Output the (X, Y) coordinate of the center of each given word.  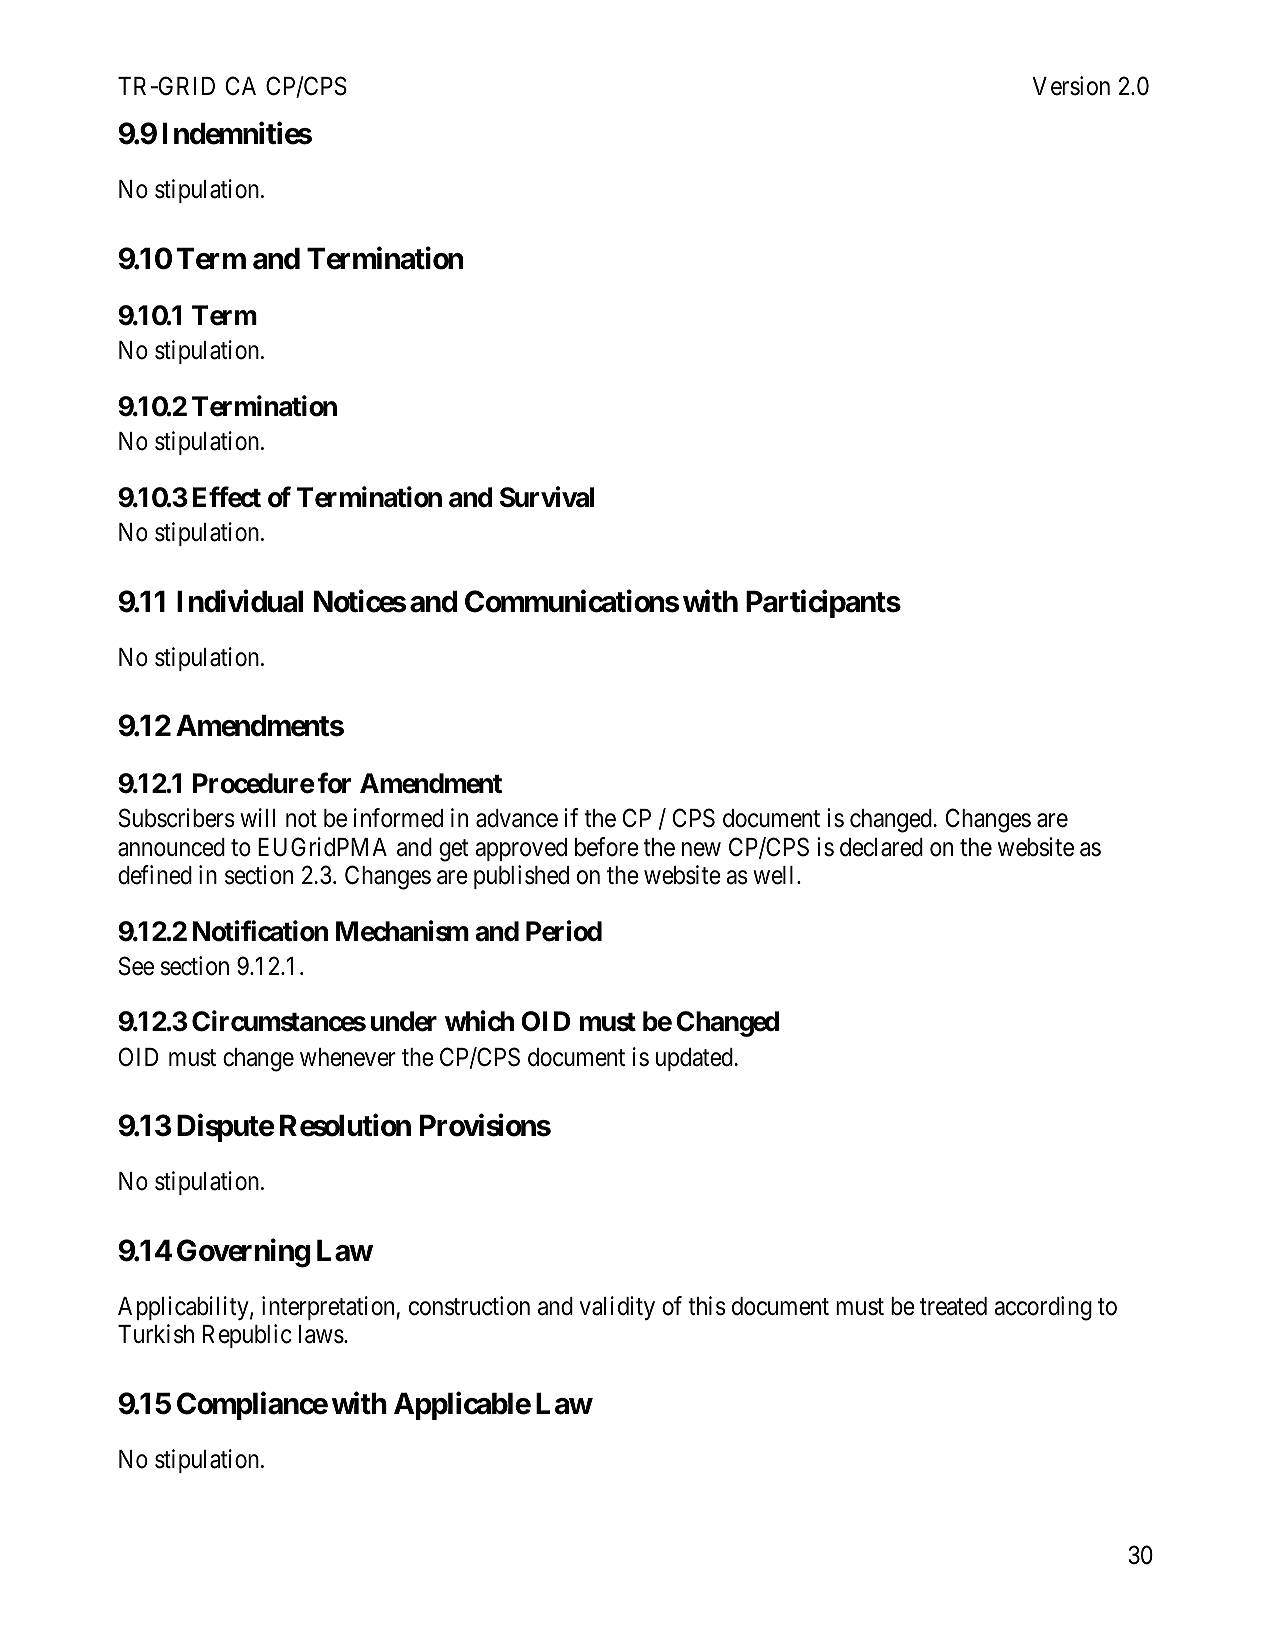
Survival (547, 497)
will (257, 817)
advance (517, 818)
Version (1071, 86)
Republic (247, 1336)
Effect (227, 497)
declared (881, 847)
